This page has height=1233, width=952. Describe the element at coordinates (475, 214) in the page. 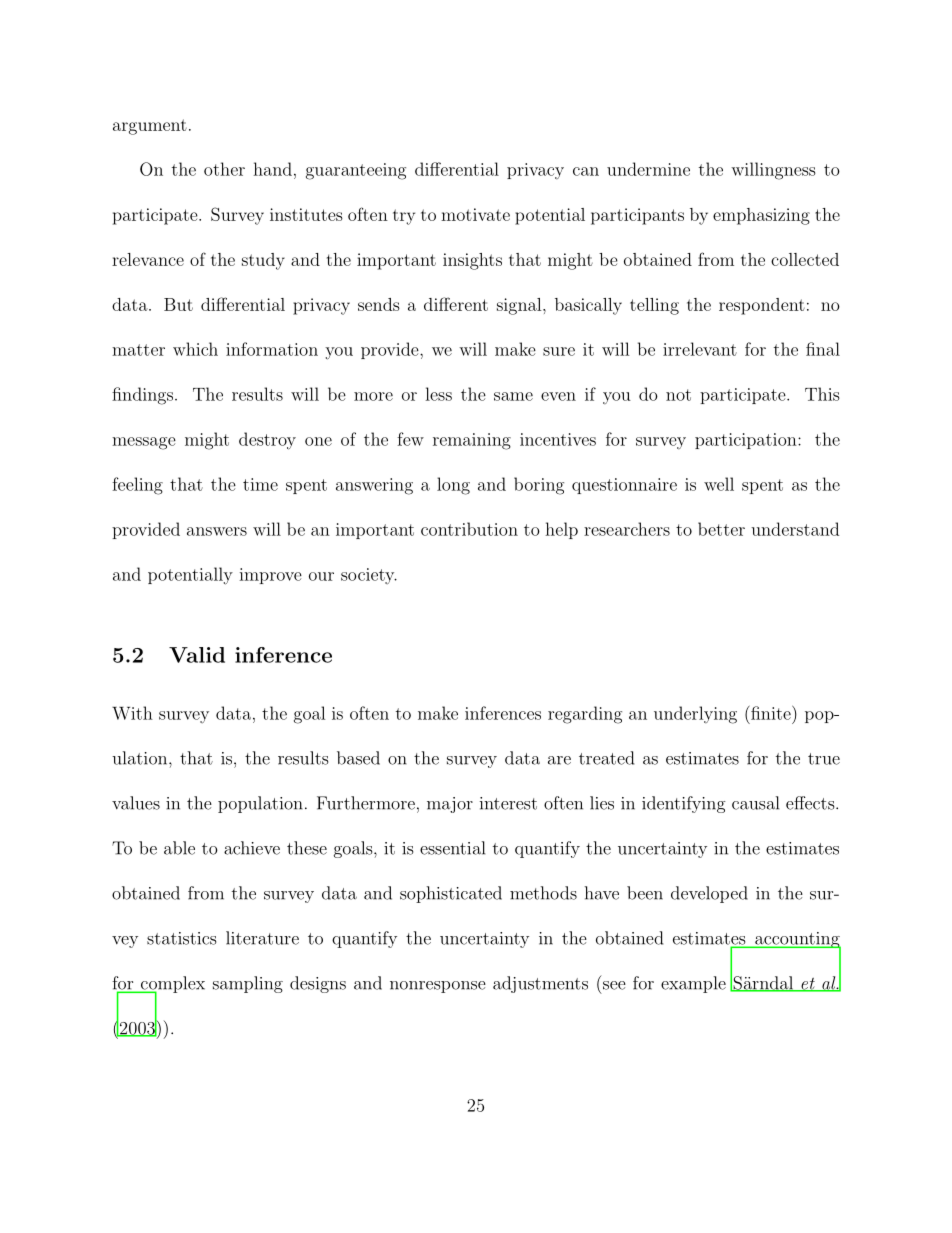

I see `motivate` at that location.
